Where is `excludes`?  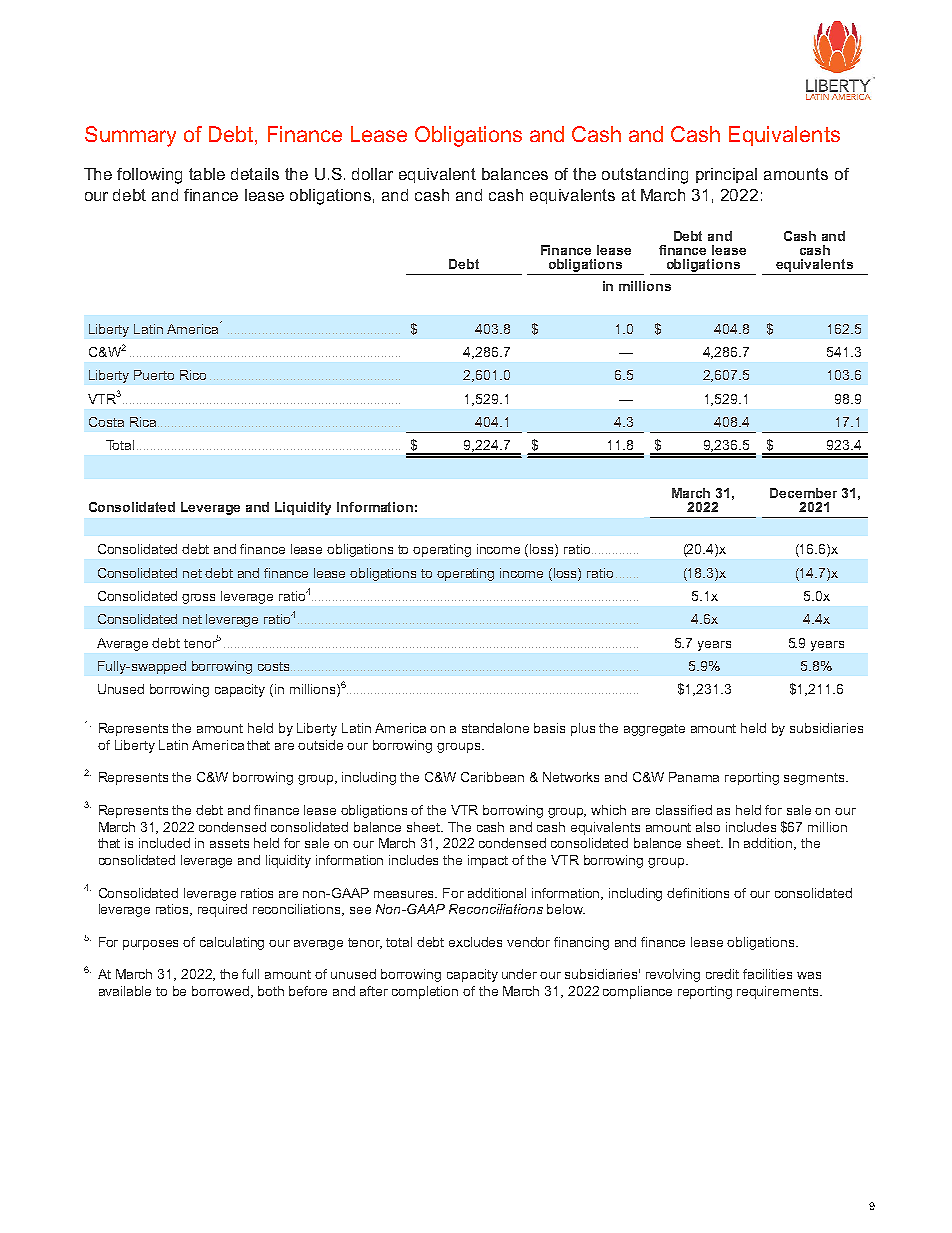 excludes is located at coordinates (475, 942).
